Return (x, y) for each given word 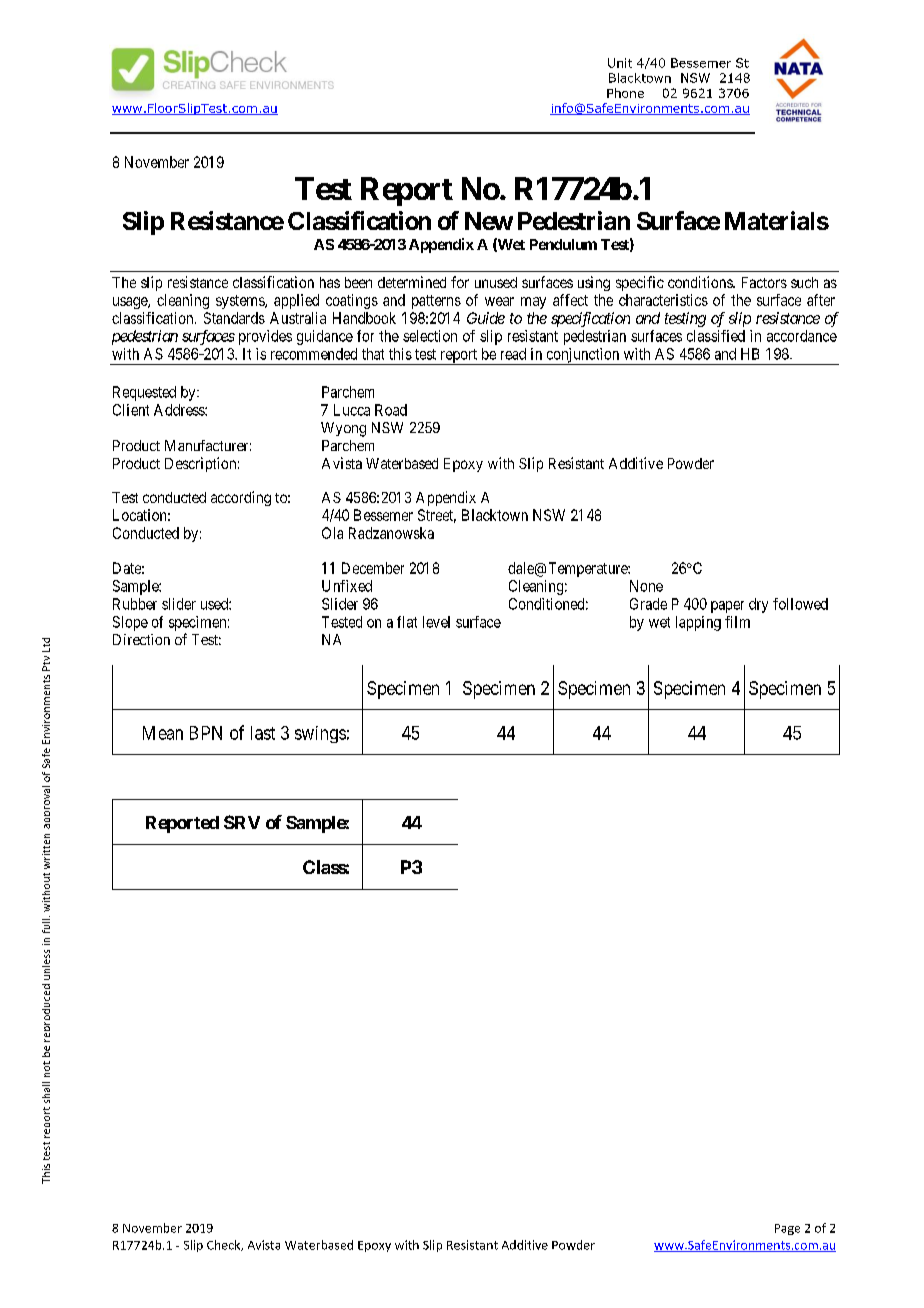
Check (225, 1245)
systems (241, 302)
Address (180, 410)
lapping (698, 623)
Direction (141, 639)
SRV (242, 822)
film (737, 622)
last (263, 733)
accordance (802, 336)
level (436, 622)
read (513, 354)
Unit (620, 63)
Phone (625, 93)
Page (787, 1229)
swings (320, 734)
